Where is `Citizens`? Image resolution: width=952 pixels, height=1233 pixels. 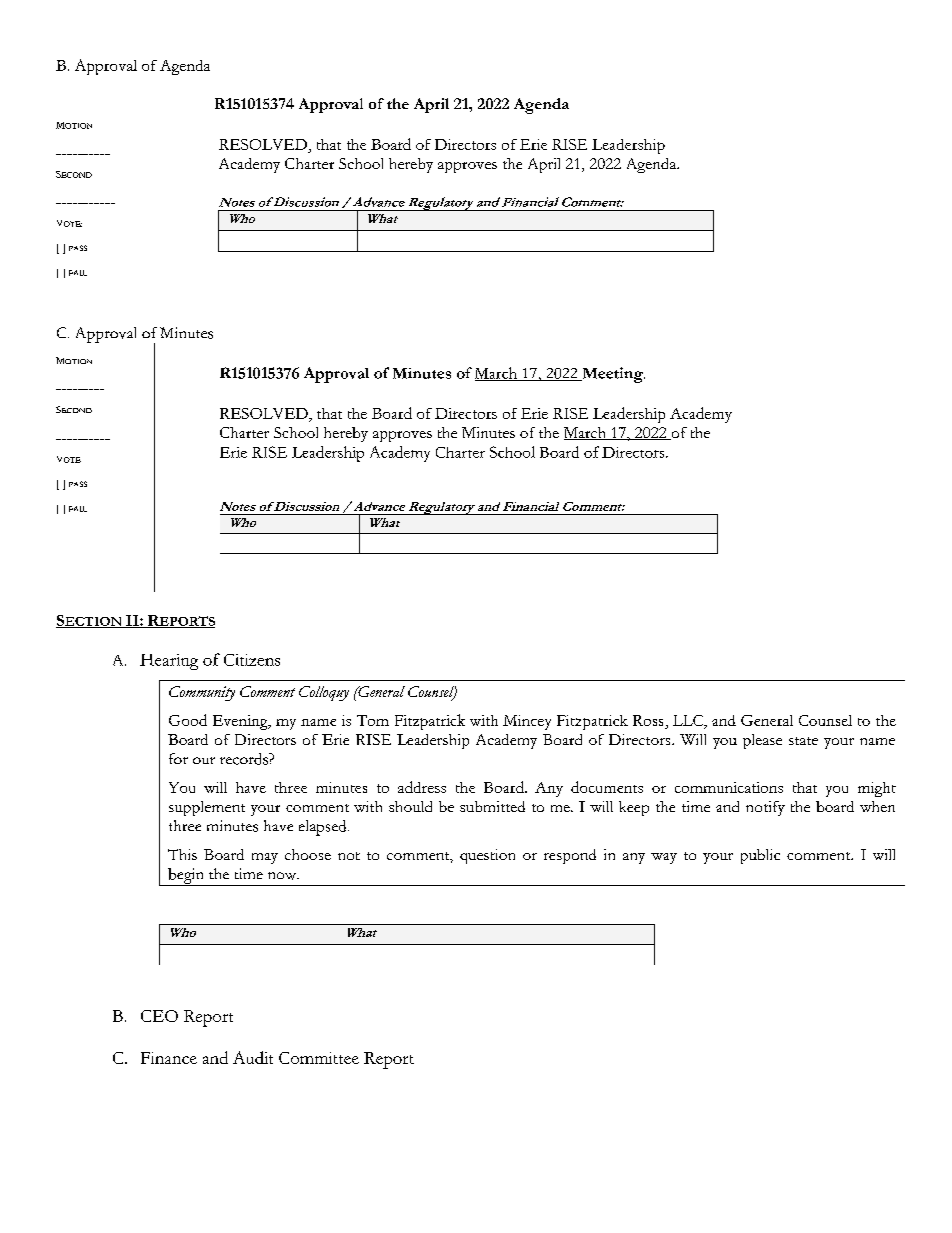
Citizens is located at coordinates (252, 660).
